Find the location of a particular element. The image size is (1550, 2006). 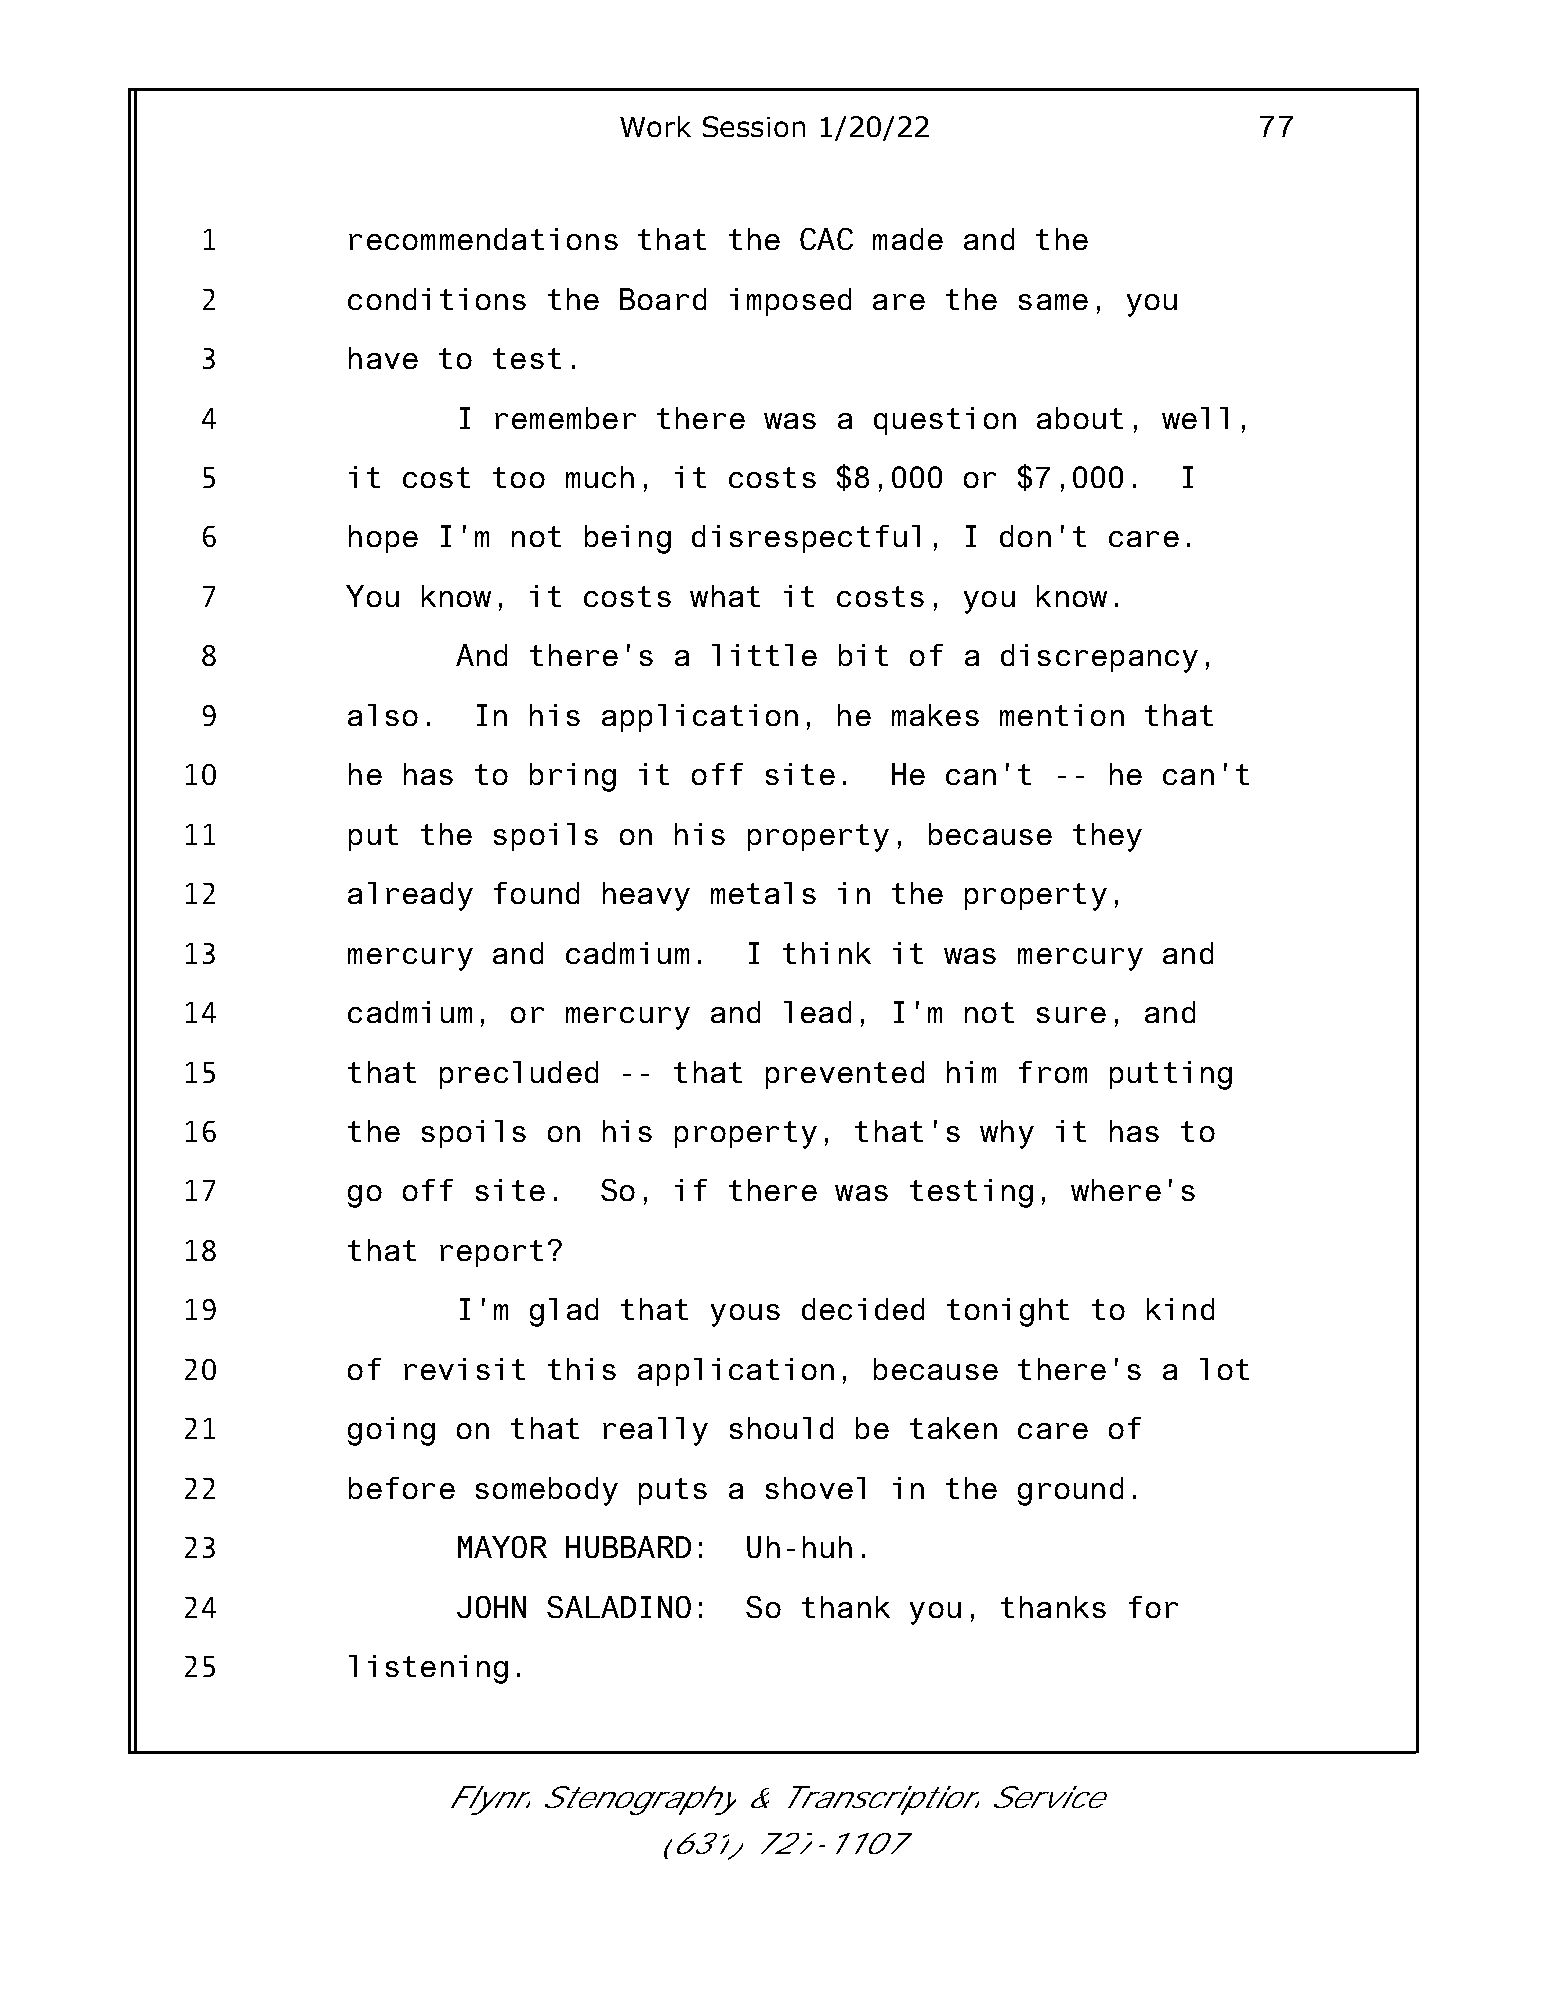

SALADINO is located at coordinates (619, 1607).
